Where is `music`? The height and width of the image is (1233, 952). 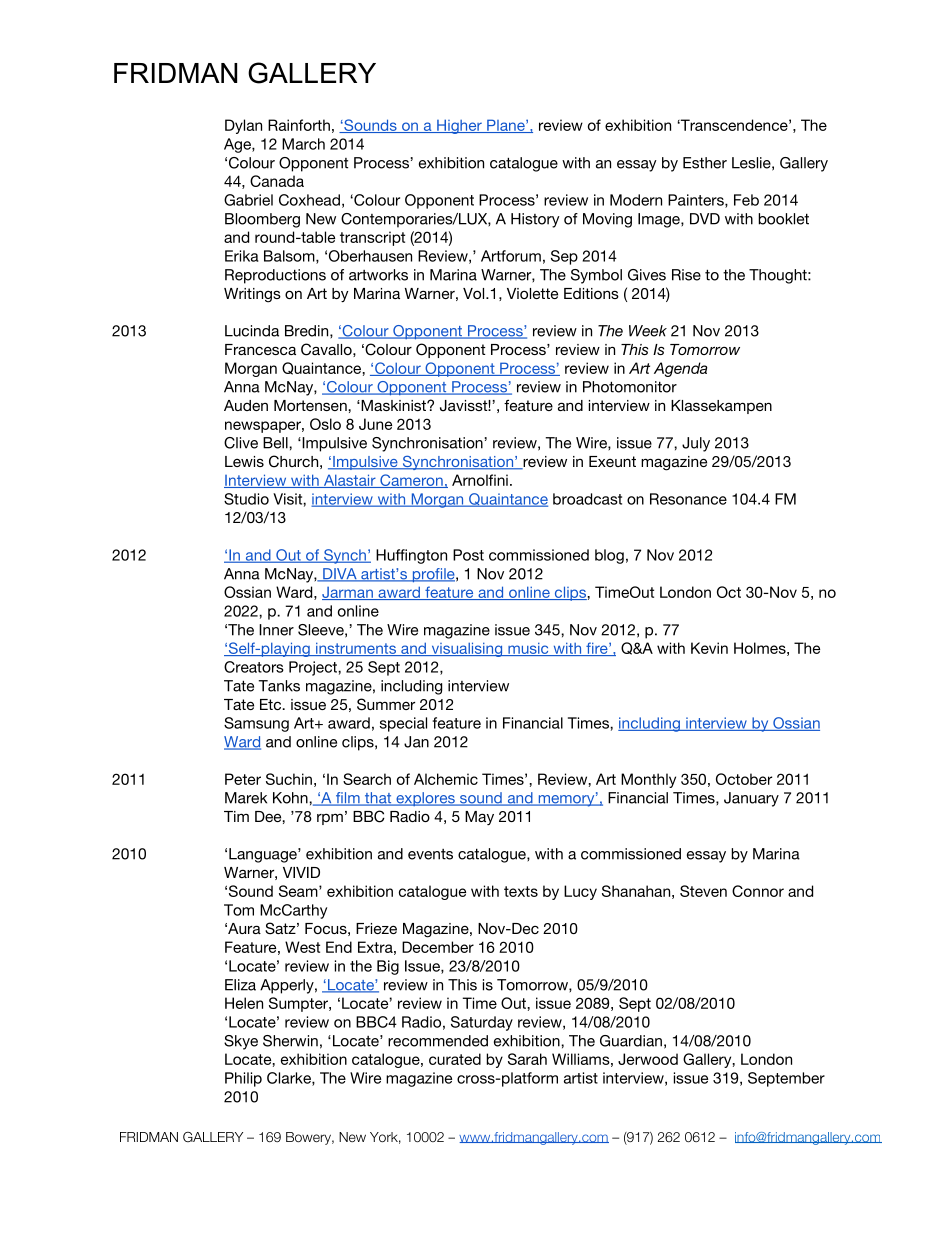 music is located at coordinates (528, 649).
